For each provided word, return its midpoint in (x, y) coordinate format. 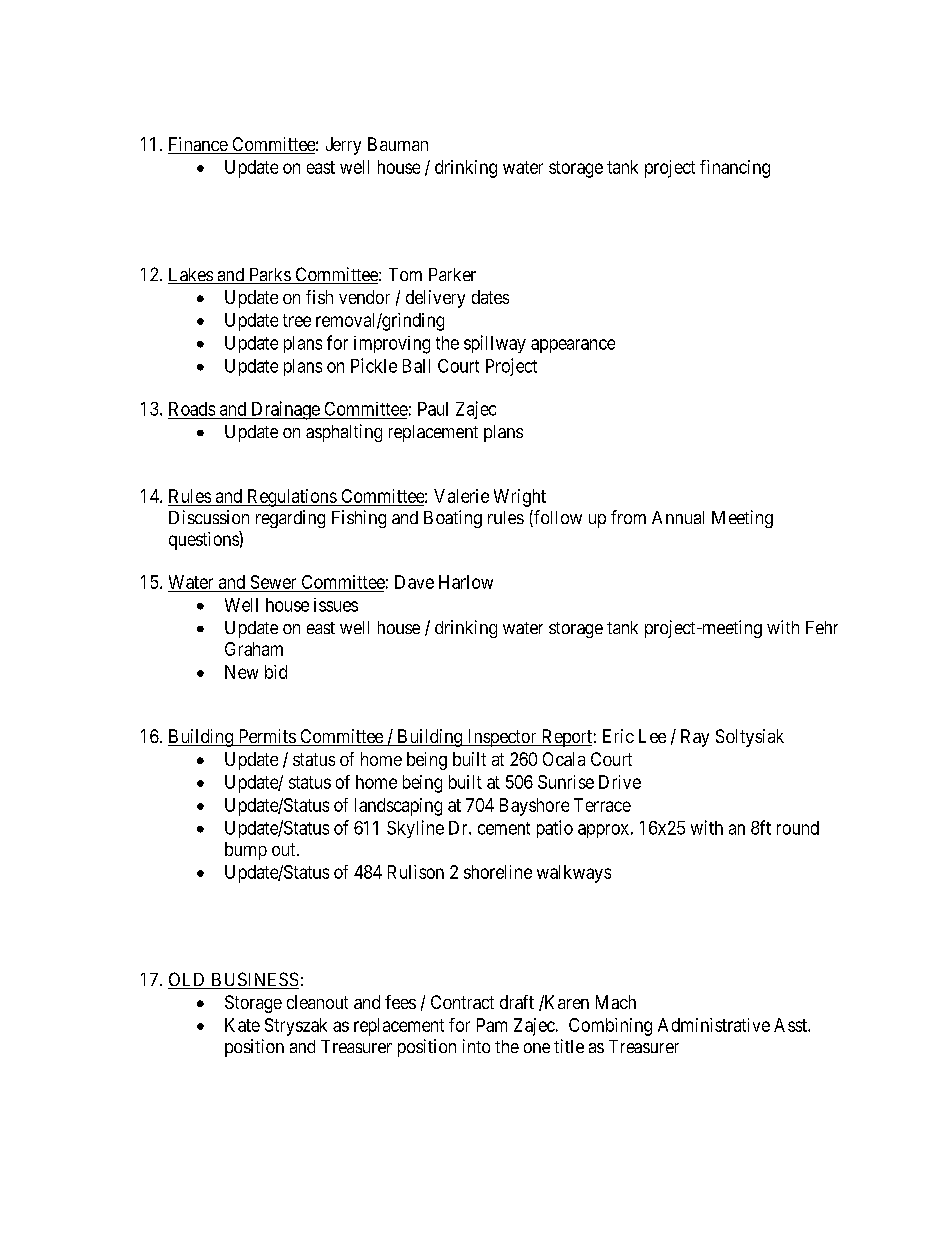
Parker (452, 274)
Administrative (714, 1025)
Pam (492, 1025)
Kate (242, 1025)
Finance (198, 145)
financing (735, 169)
